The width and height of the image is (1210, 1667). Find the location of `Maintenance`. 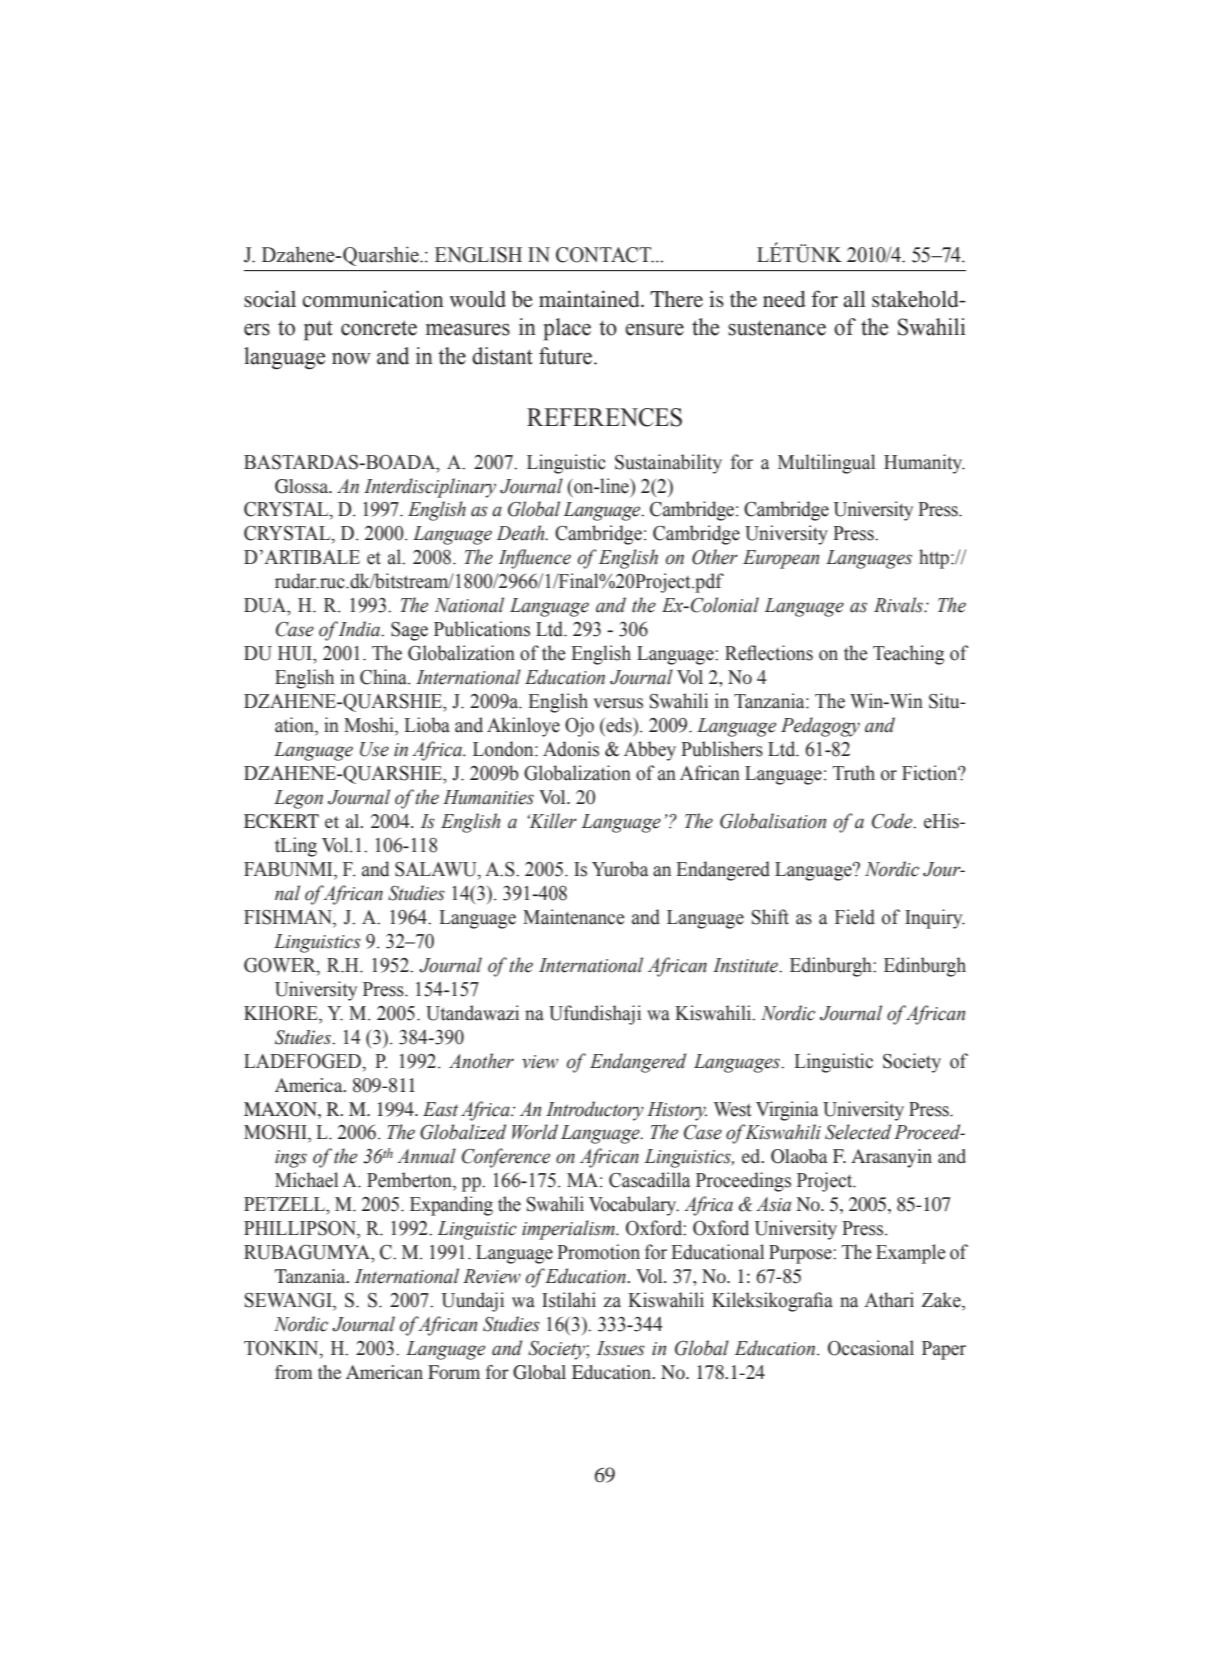

Maintenance is located at coordinates (574, 917).
